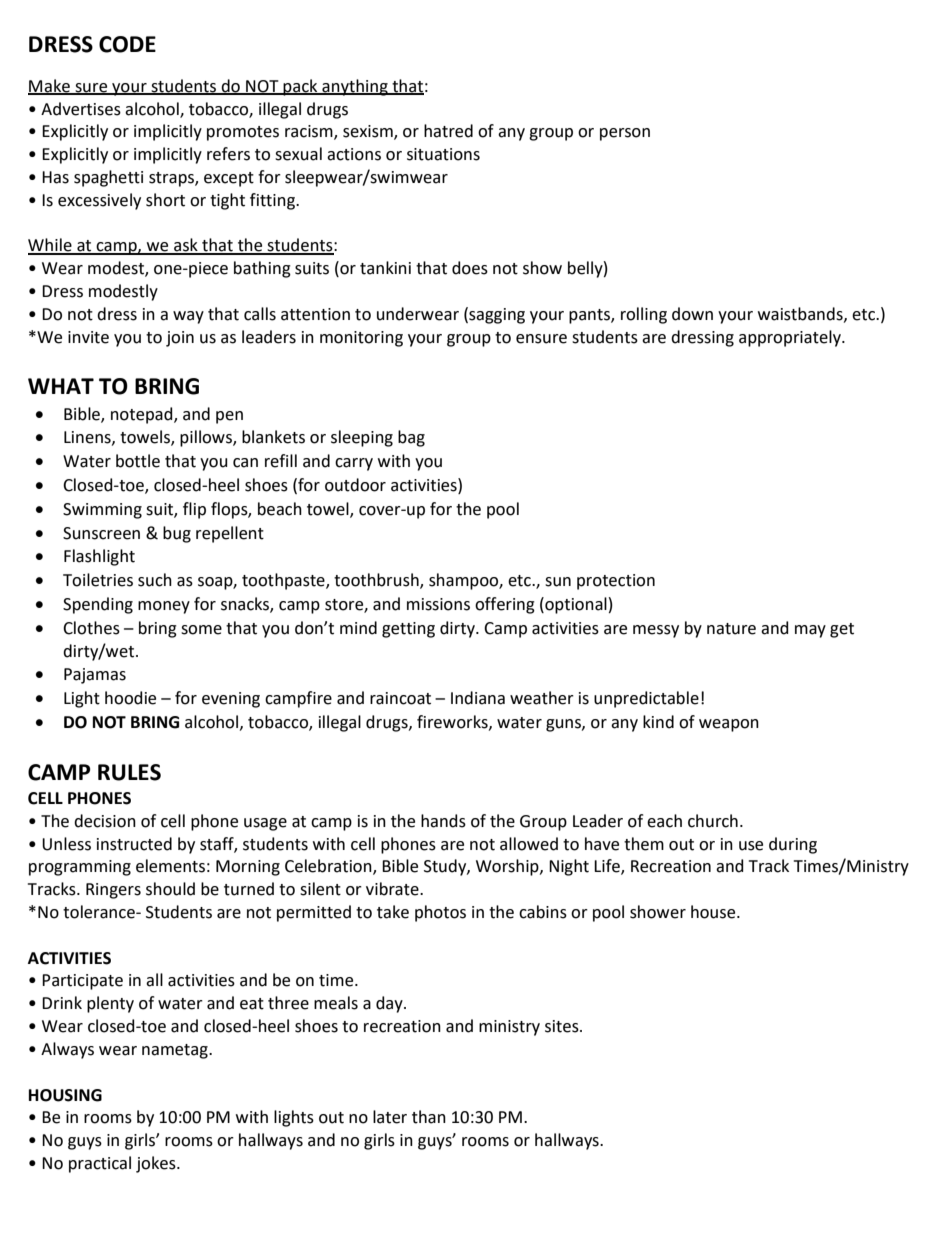  Describe the element at coordinates (563, 1026) in the screenshot. I see `sites` at that location.
